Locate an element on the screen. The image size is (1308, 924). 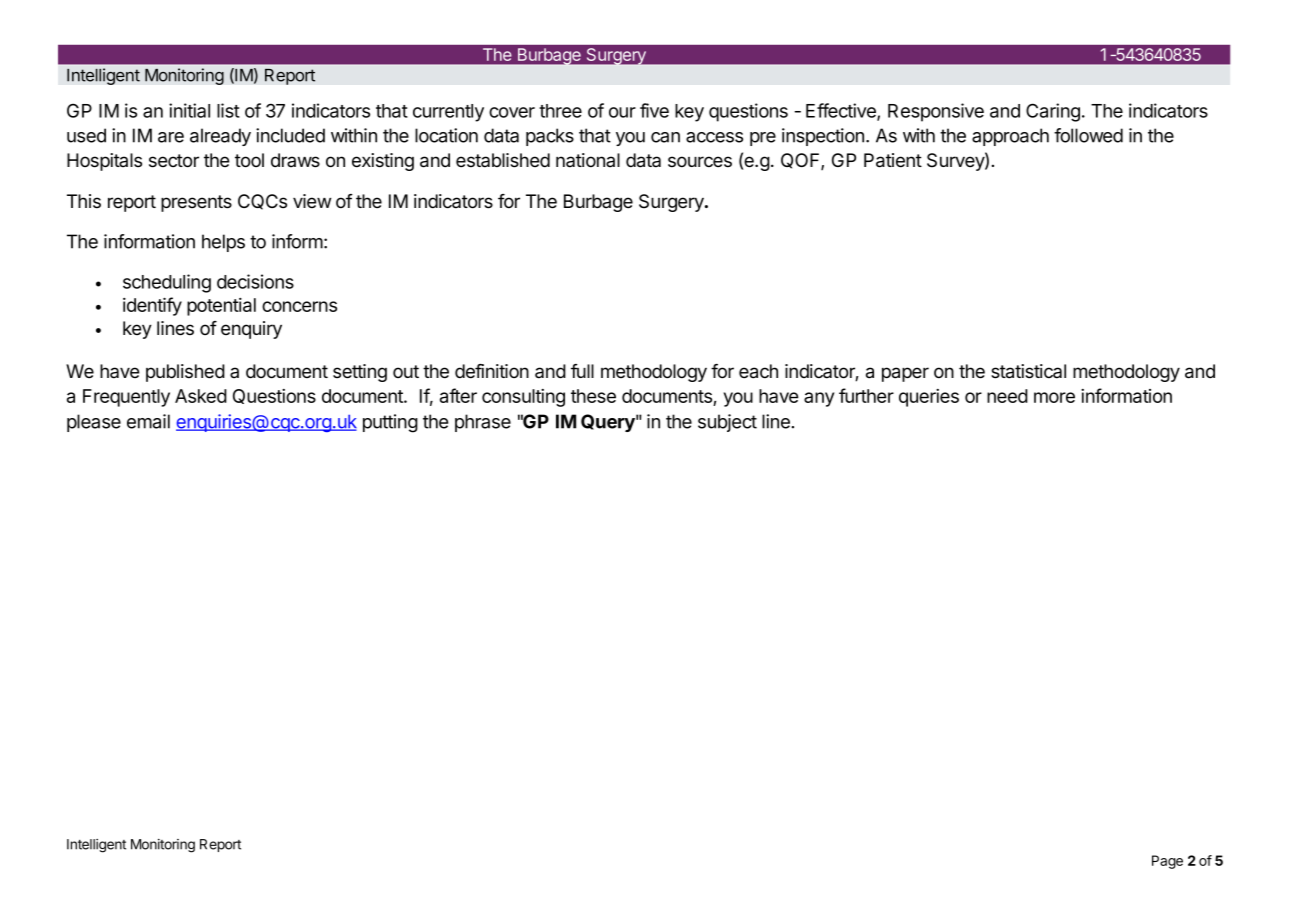
already is located at coordinates (220, 137).
